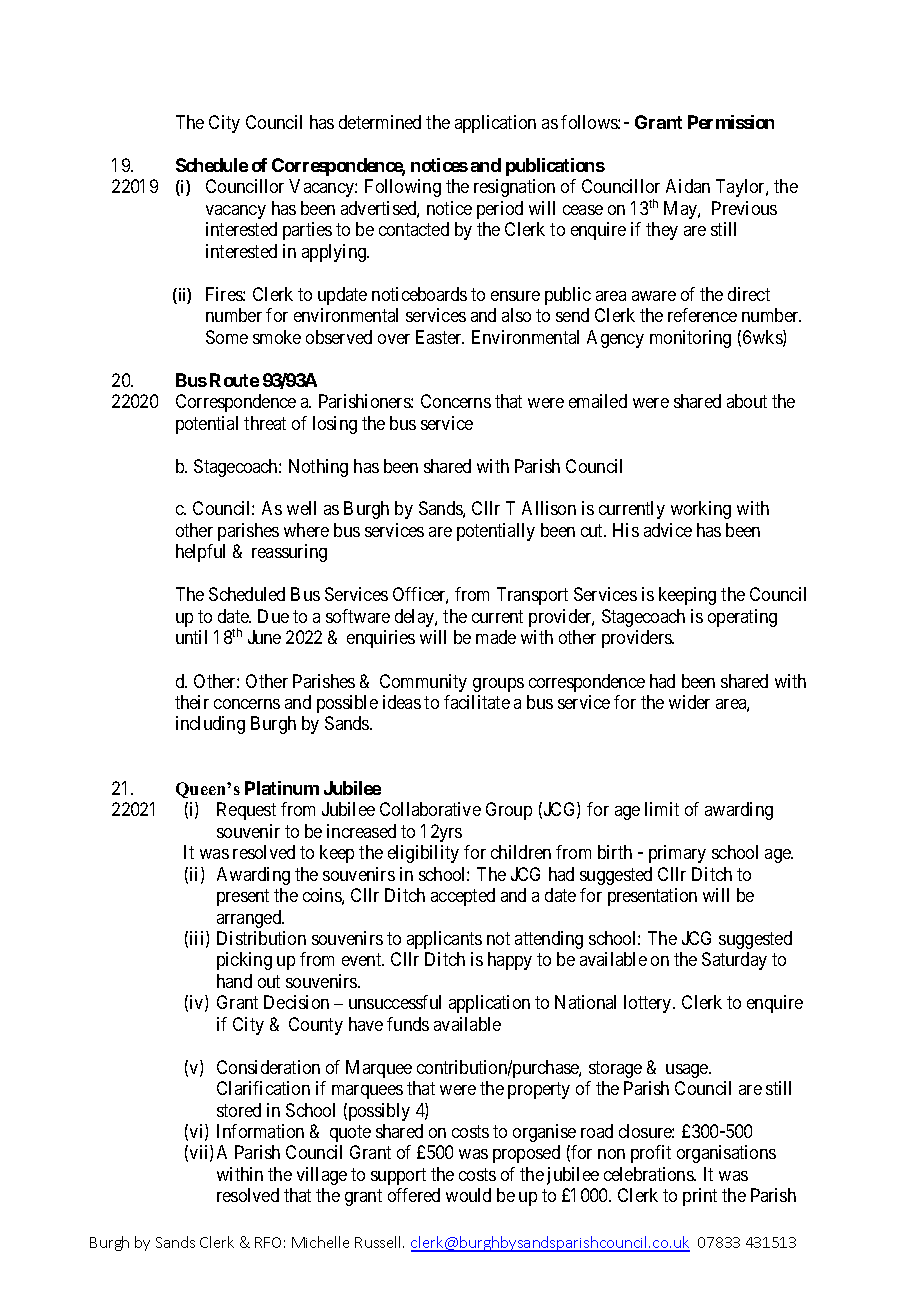 Image resolution: width=924 pixels, height=1308 pixels. I want to click on June, so click(264, 637).
